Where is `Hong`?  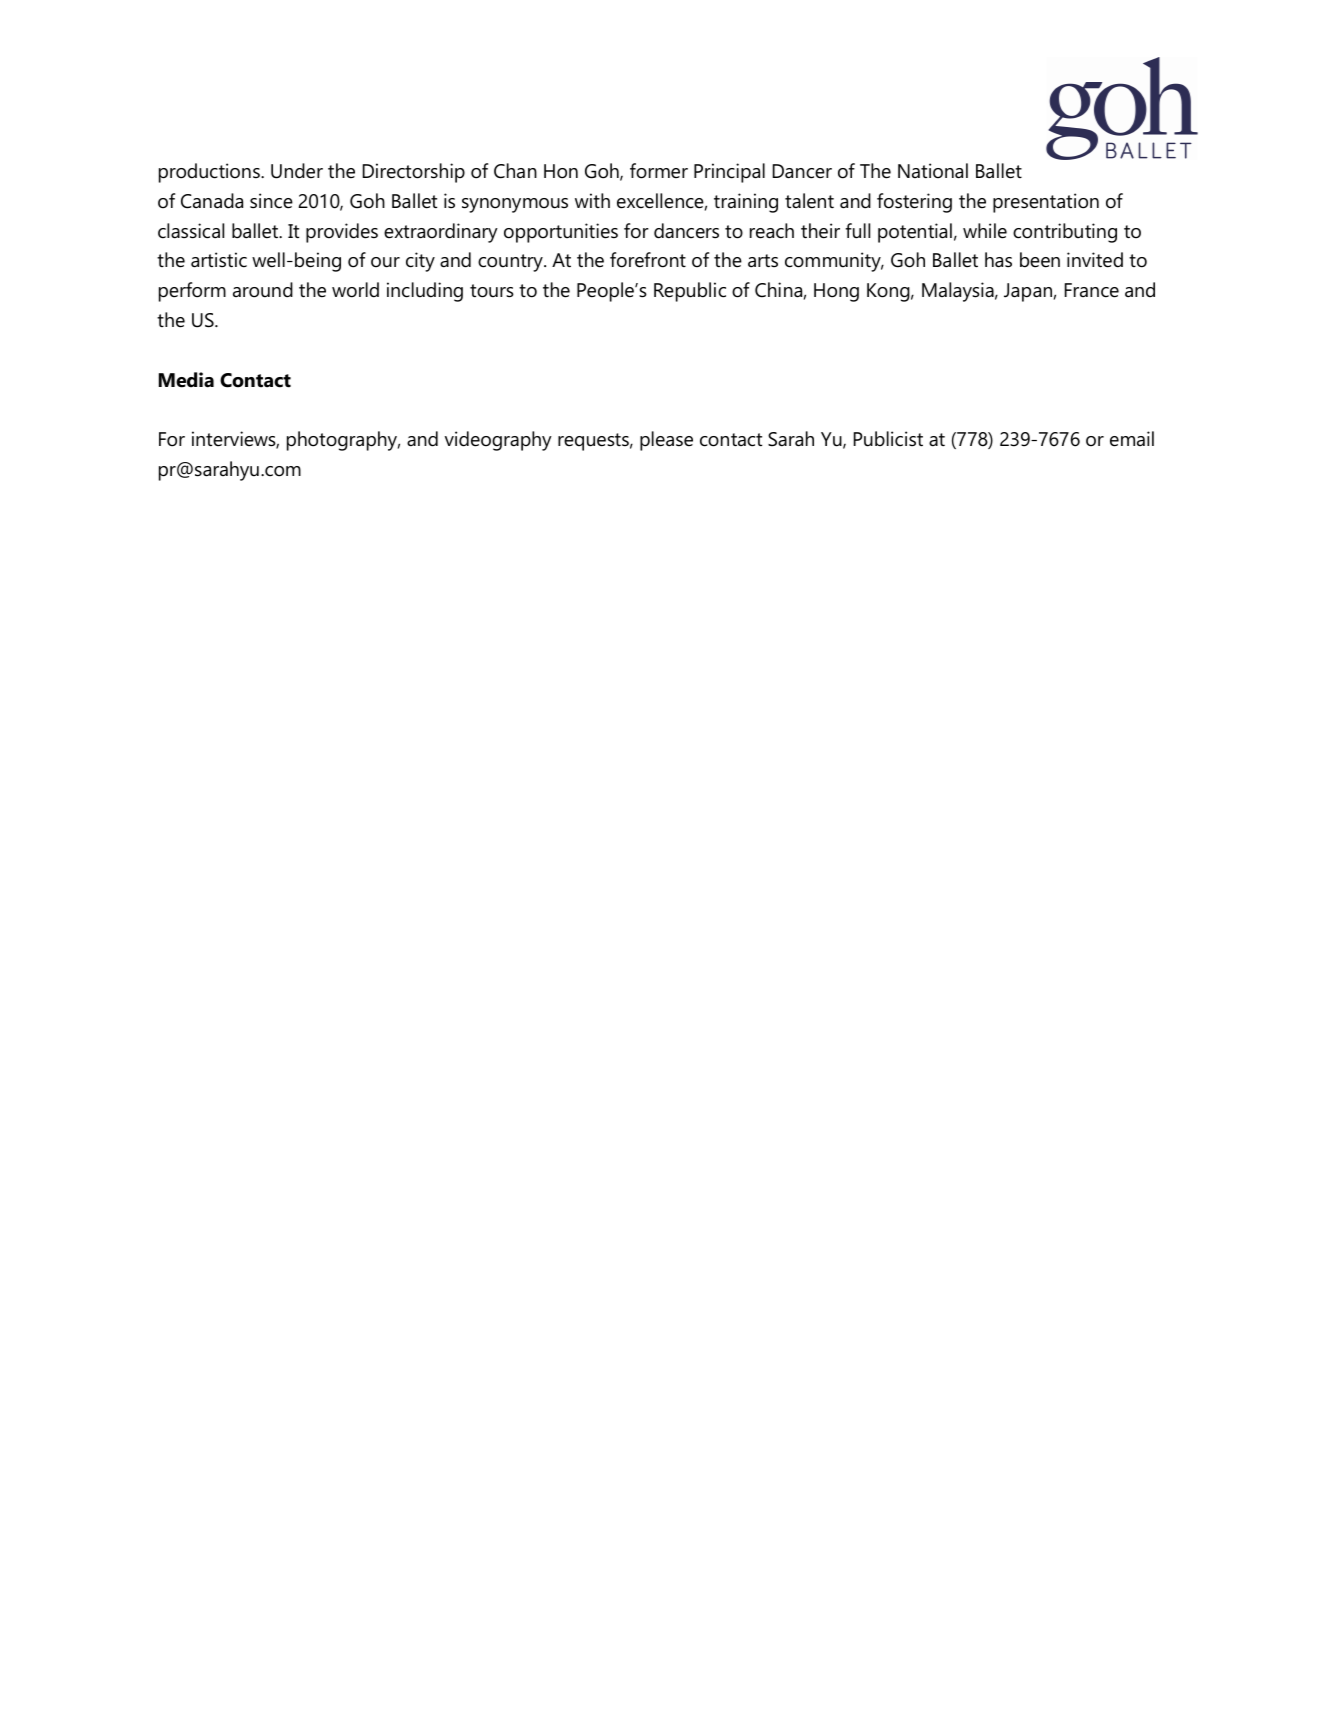
Hong is located at coordinates (836, 292).
